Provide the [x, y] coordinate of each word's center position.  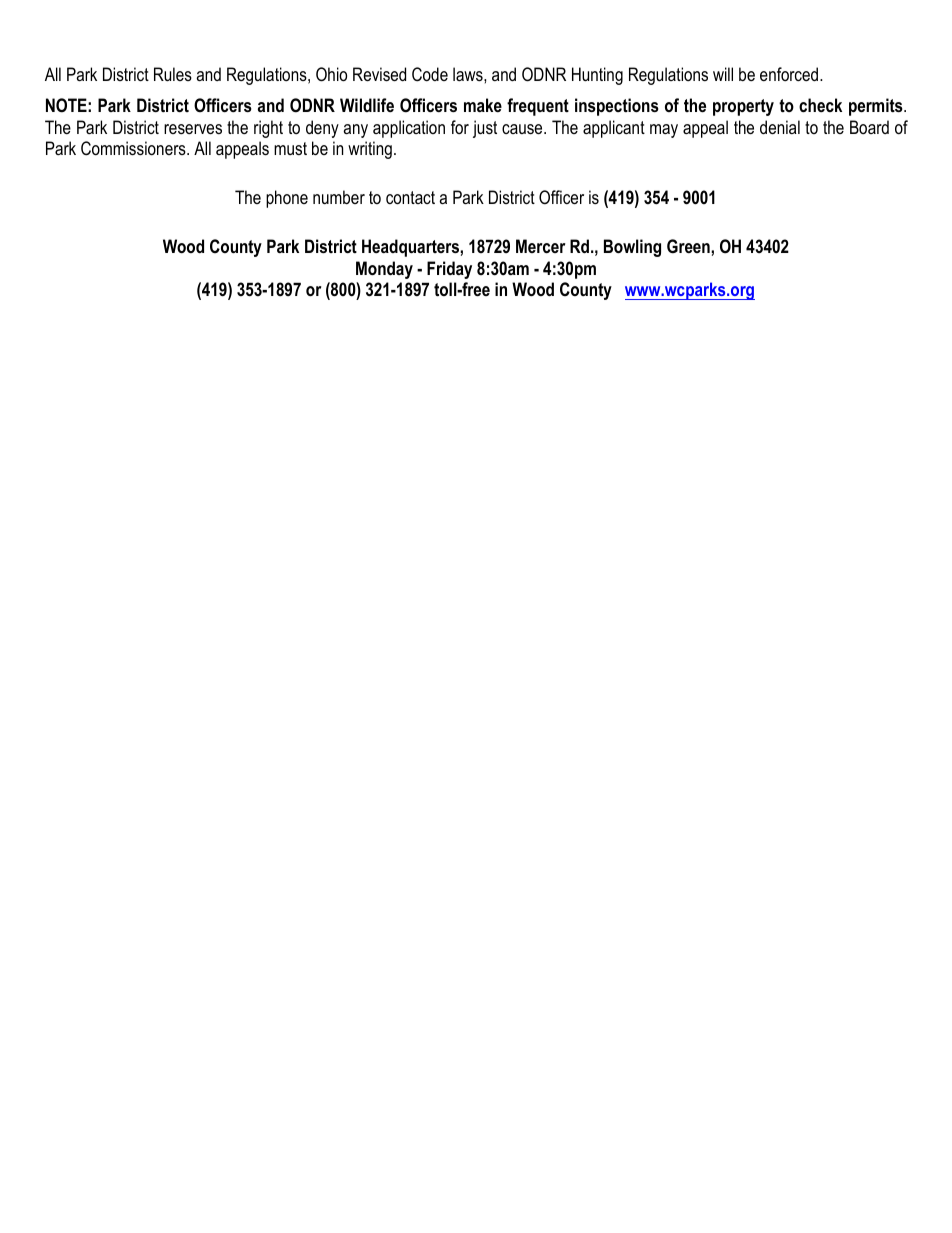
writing [370, 150]
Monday [384, 270]
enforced [790, 74]
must [290, 148]
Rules [173, 74]
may [664, 131]
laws [469, 74]
